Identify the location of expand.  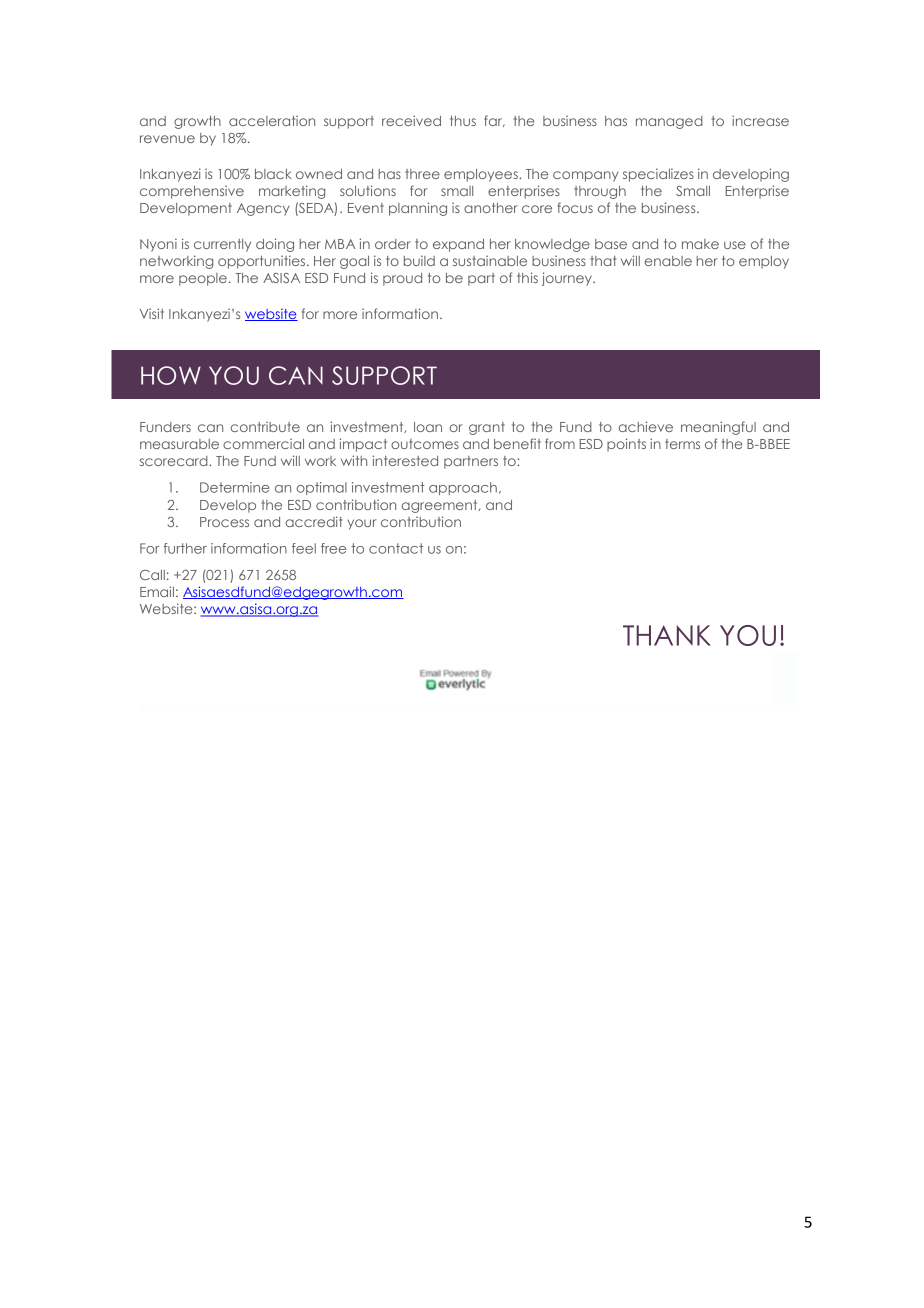
(458, 245).
